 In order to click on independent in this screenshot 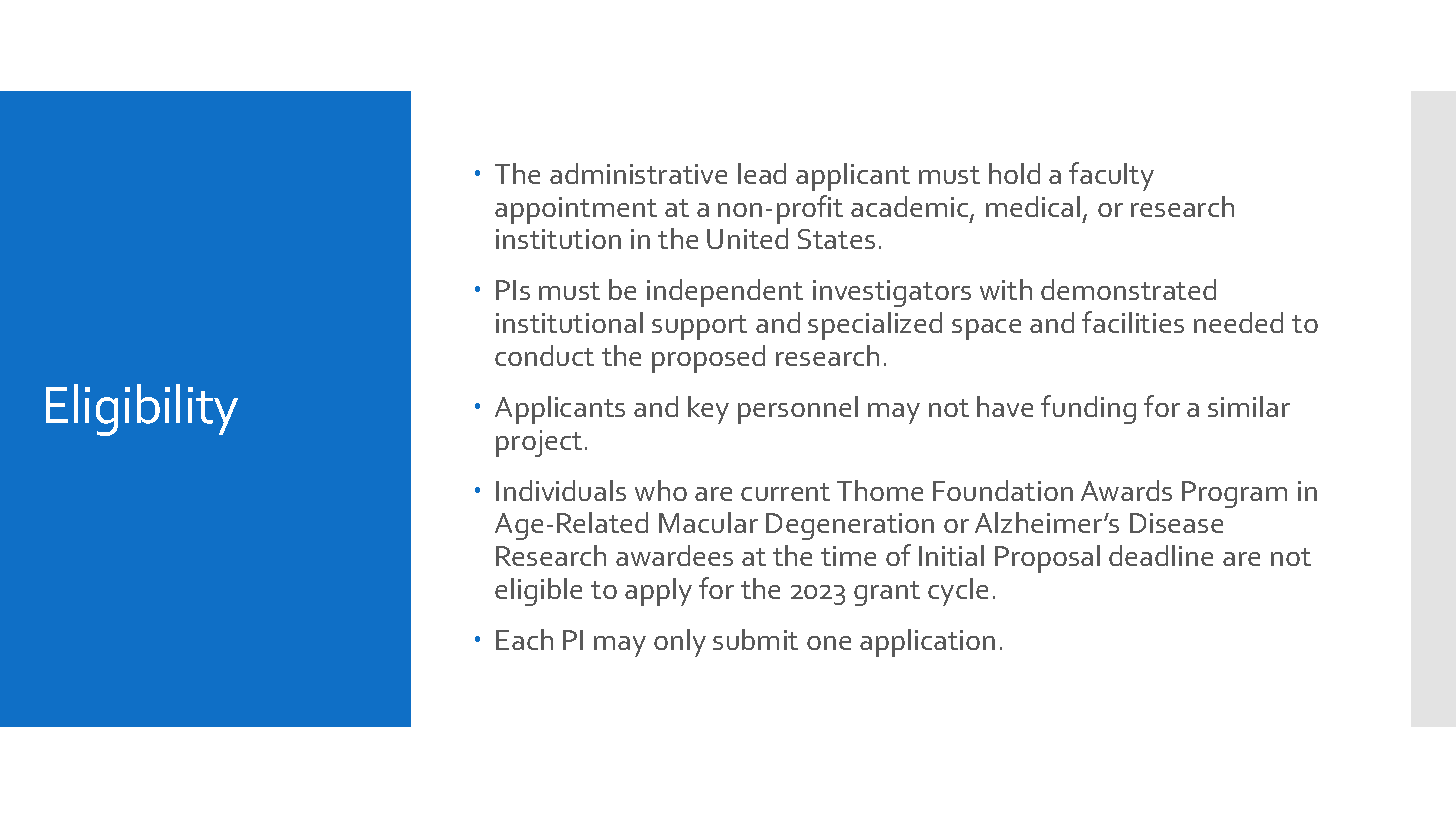, I will do `click(725, 293)`.
